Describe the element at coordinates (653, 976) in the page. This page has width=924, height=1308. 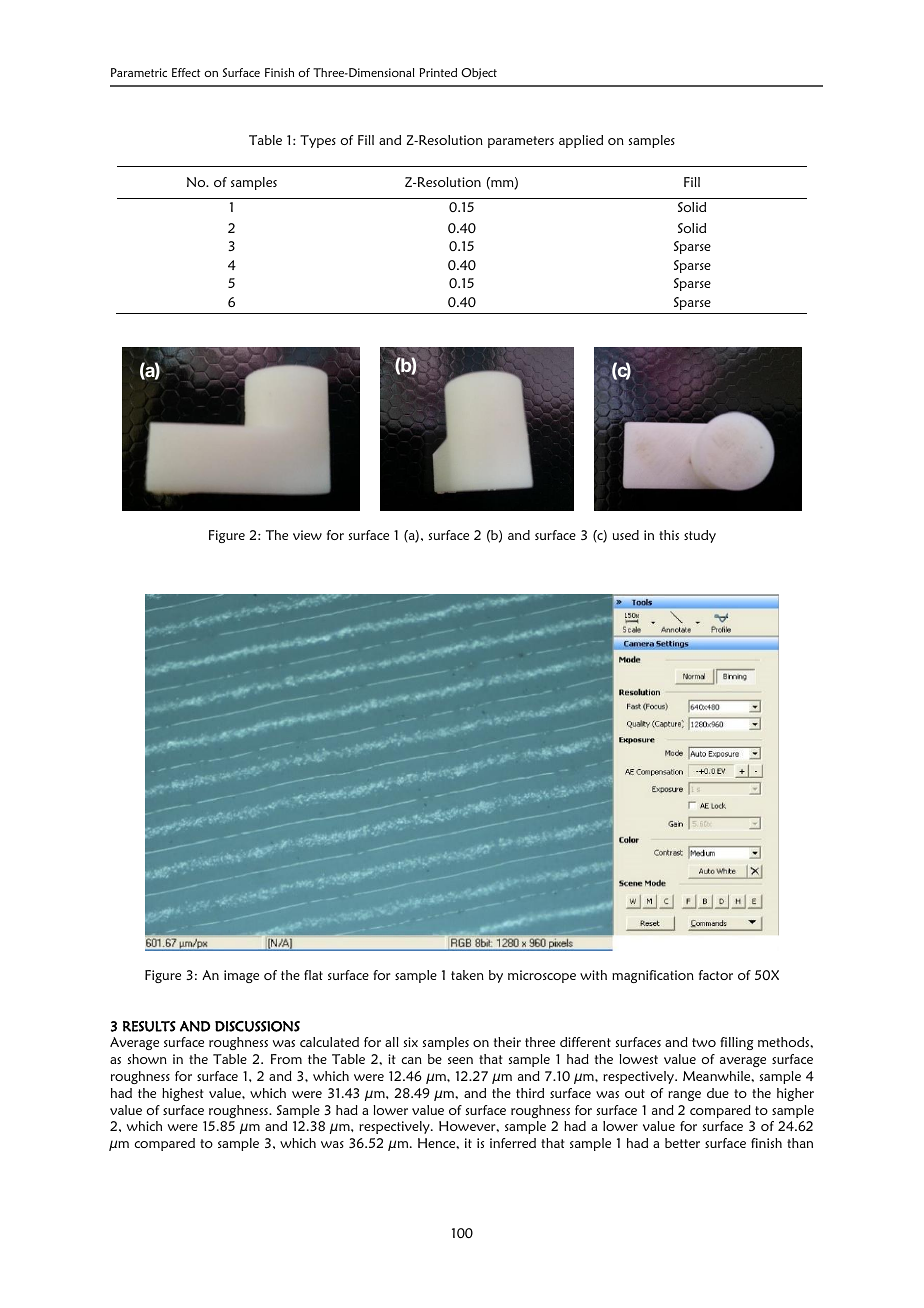
I see `magnification` at that location.
